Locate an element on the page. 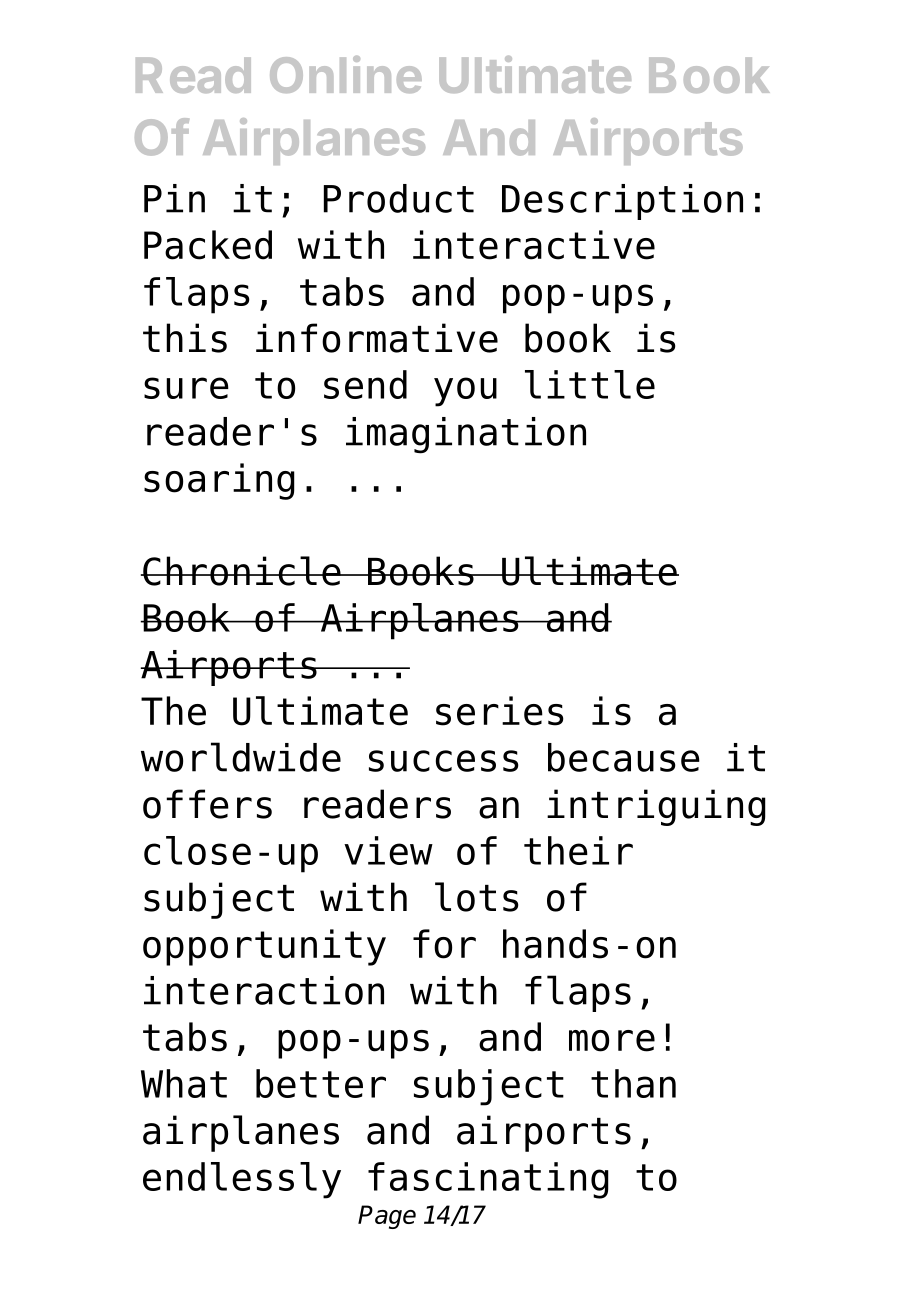 The height and width of the page is (1303, 924). opportunity is located at coordinates (264, 947).
